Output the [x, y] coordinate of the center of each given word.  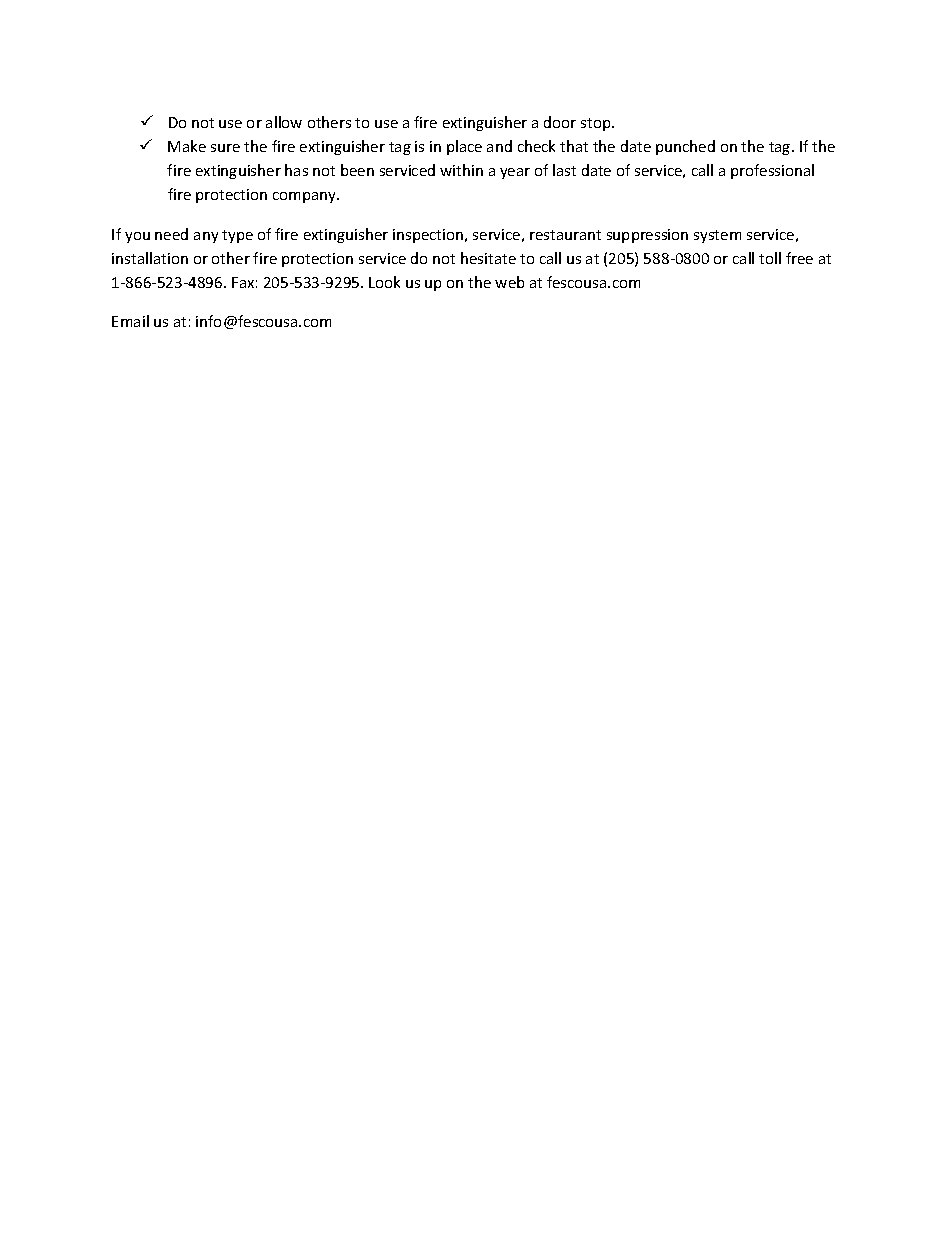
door [560, 122]
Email [130, 321]
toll [770, 258]
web [509, 282]
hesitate [488, 258]
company [305, 197]
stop [597, 124]
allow [284, 122]
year [515, 173]
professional [772, 171]
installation [150, 258]
